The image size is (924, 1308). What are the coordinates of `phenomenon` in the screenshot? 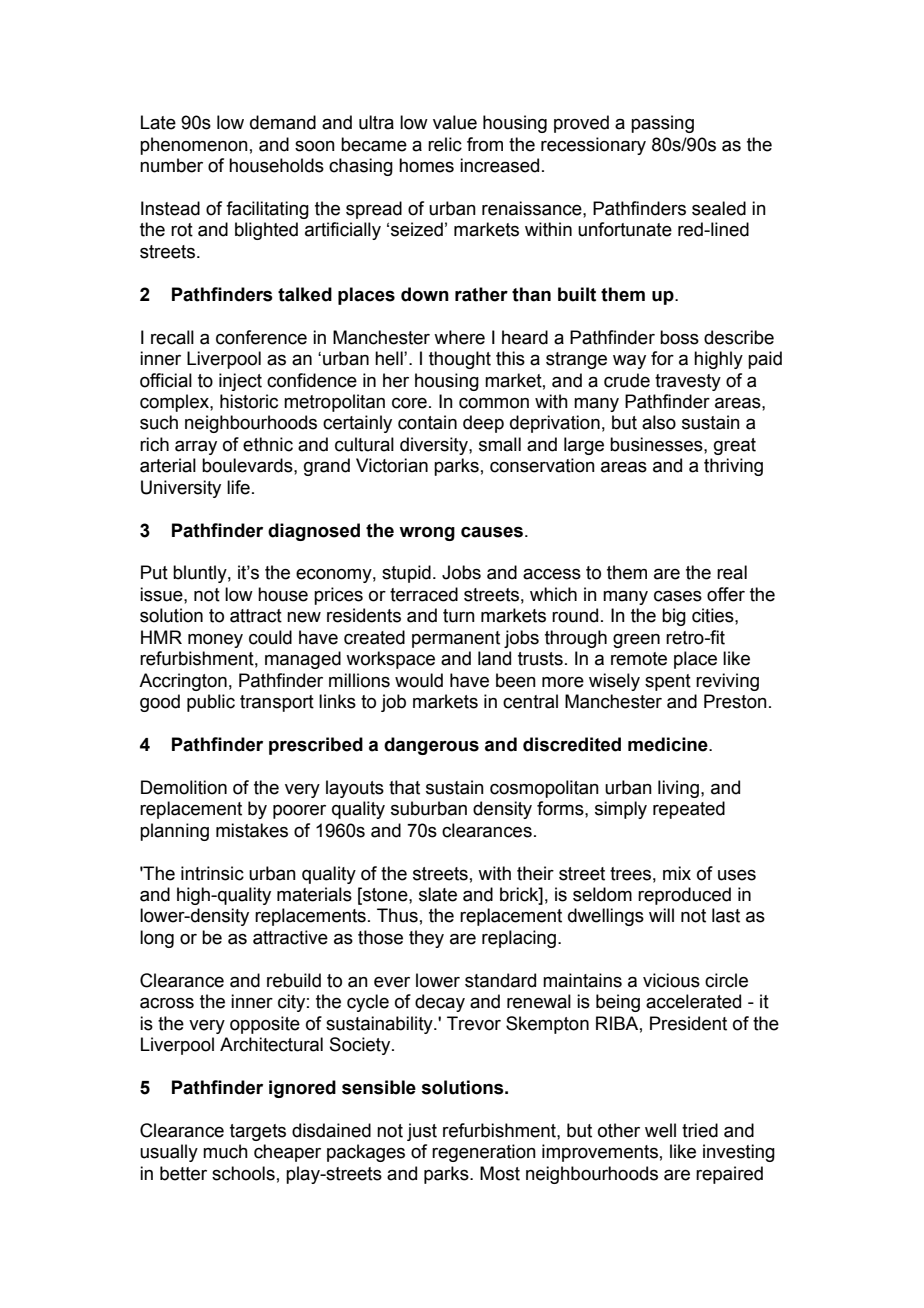 It's located at (194, 146).
